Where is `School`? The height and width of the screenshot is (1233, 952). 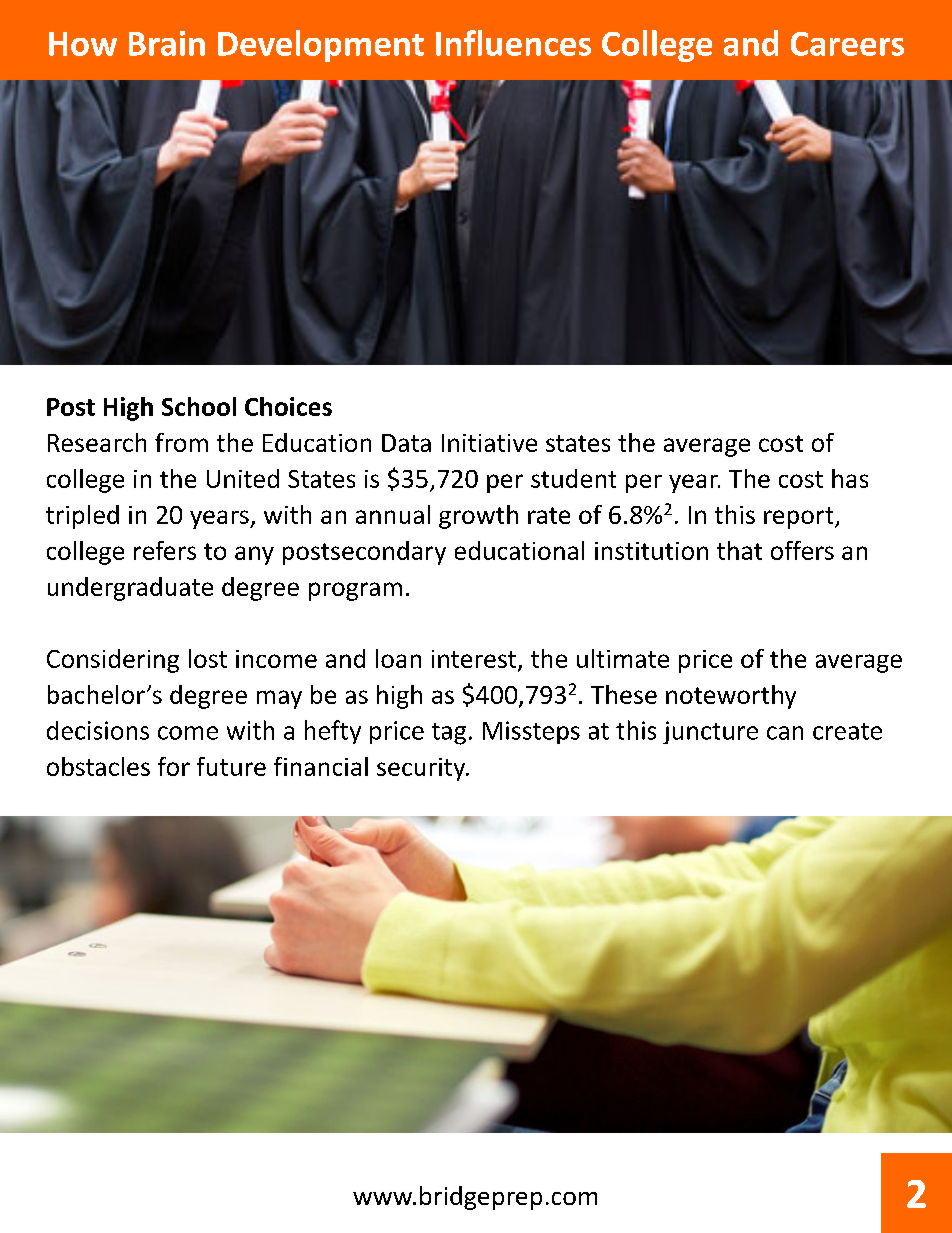 School is located at coordinates (199, 406).
